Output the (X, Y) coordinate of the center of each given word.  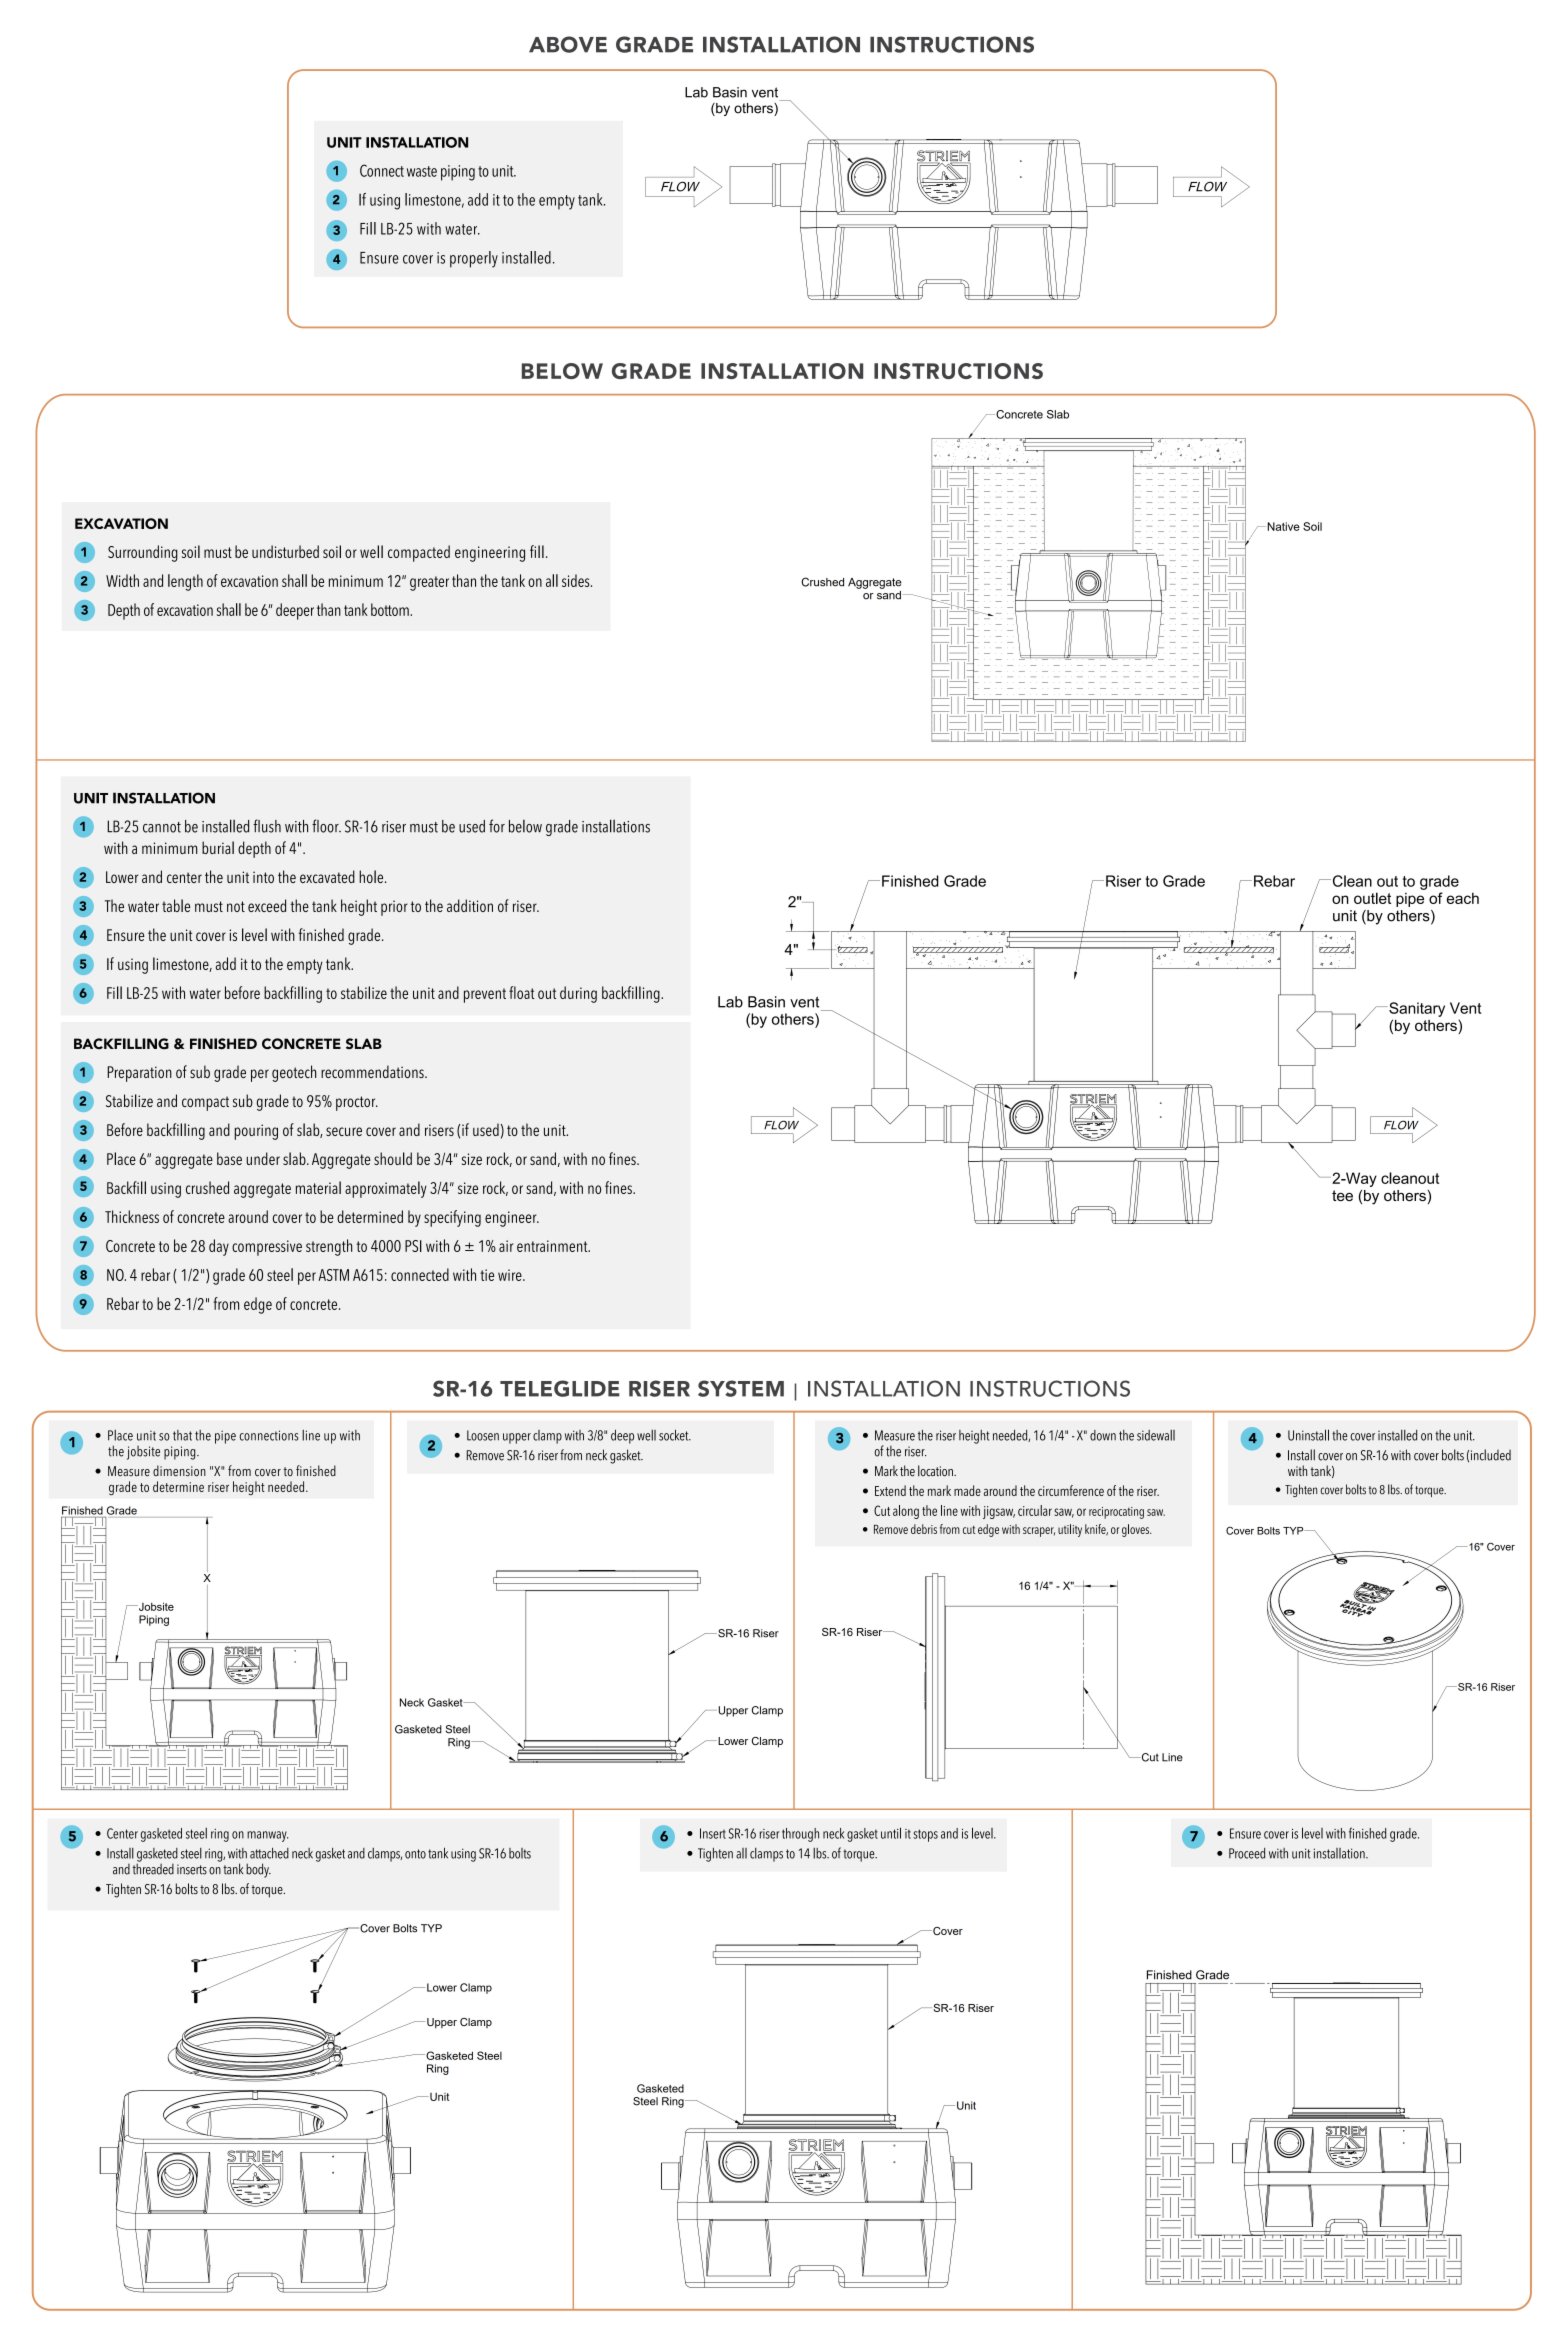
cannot (162, 827)
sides (577, 580)
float (522, 992)
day (219, 1247)
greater (429, 583)
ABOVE (568, 44)
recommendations (373, 1071)
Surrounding (143, 553)
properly (474, 259)
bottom (391, 609)
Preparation (139, 1074)
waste (422, 171)
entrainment (553, 1246)
